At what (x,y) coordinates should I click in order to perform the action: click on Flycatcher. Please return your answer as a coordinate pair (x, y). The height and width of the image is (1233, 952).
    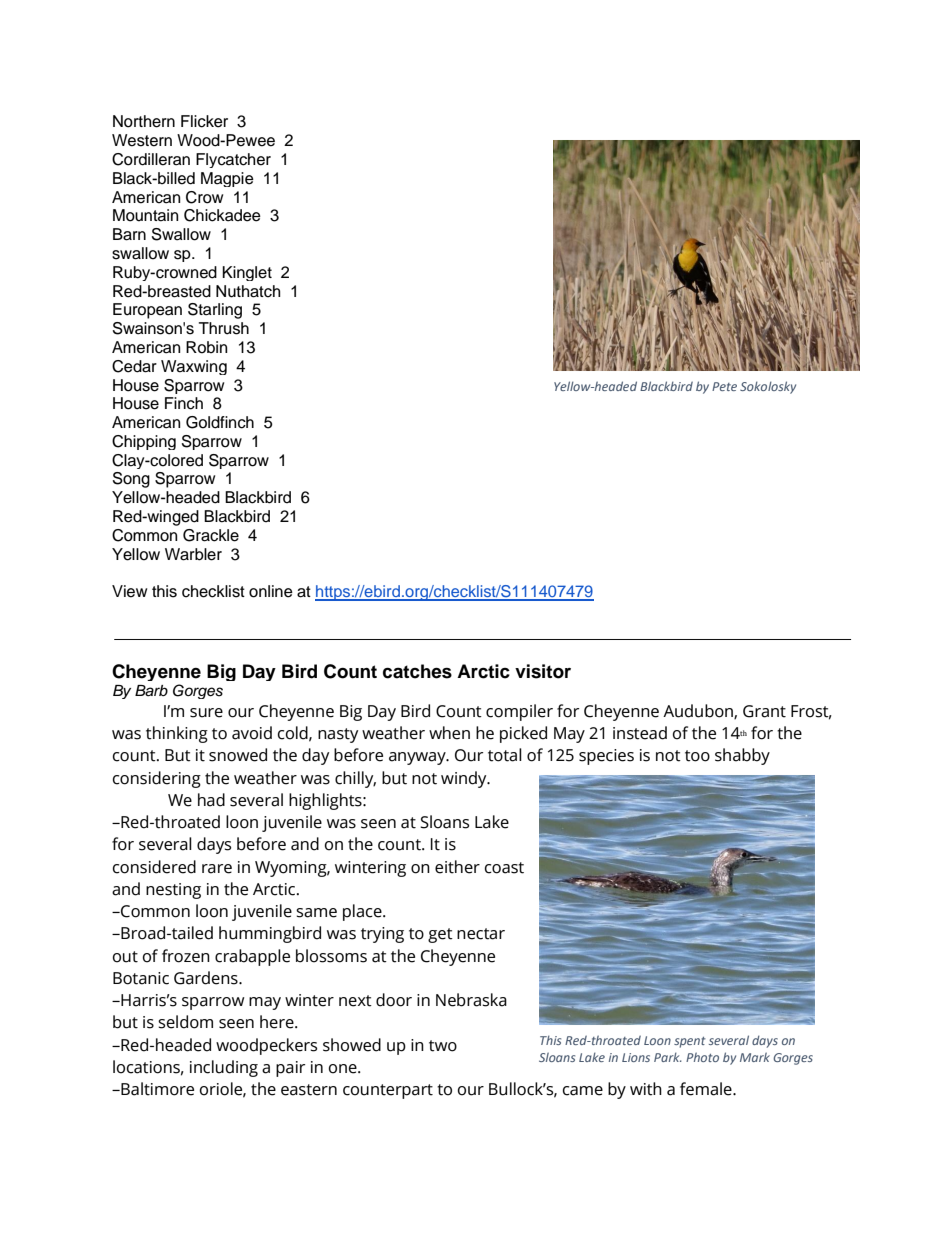
    Looking at the image, I should click on (233, 160).
